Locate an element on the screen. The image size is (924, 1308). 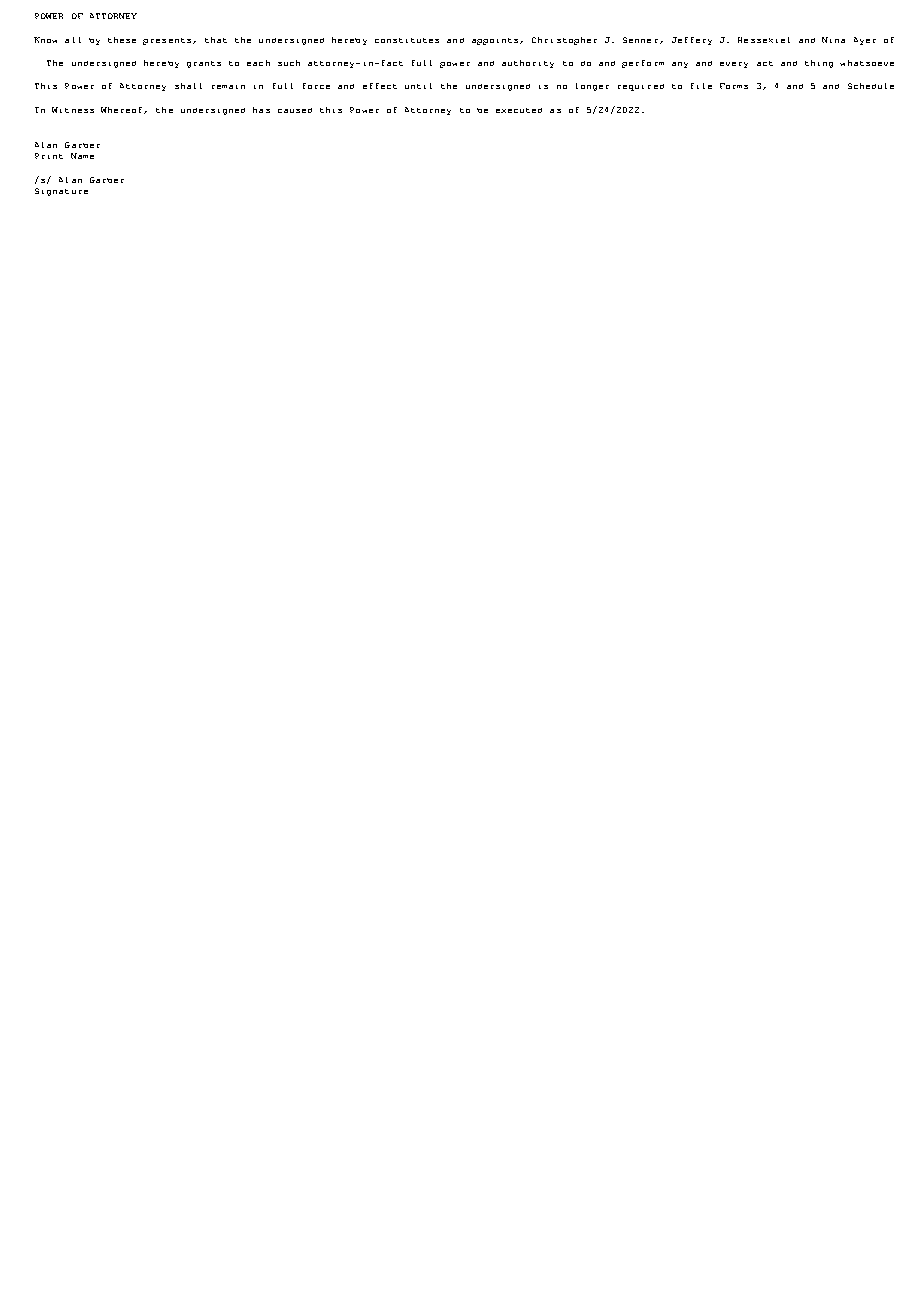
executed is located at coordinates (519, 110).
